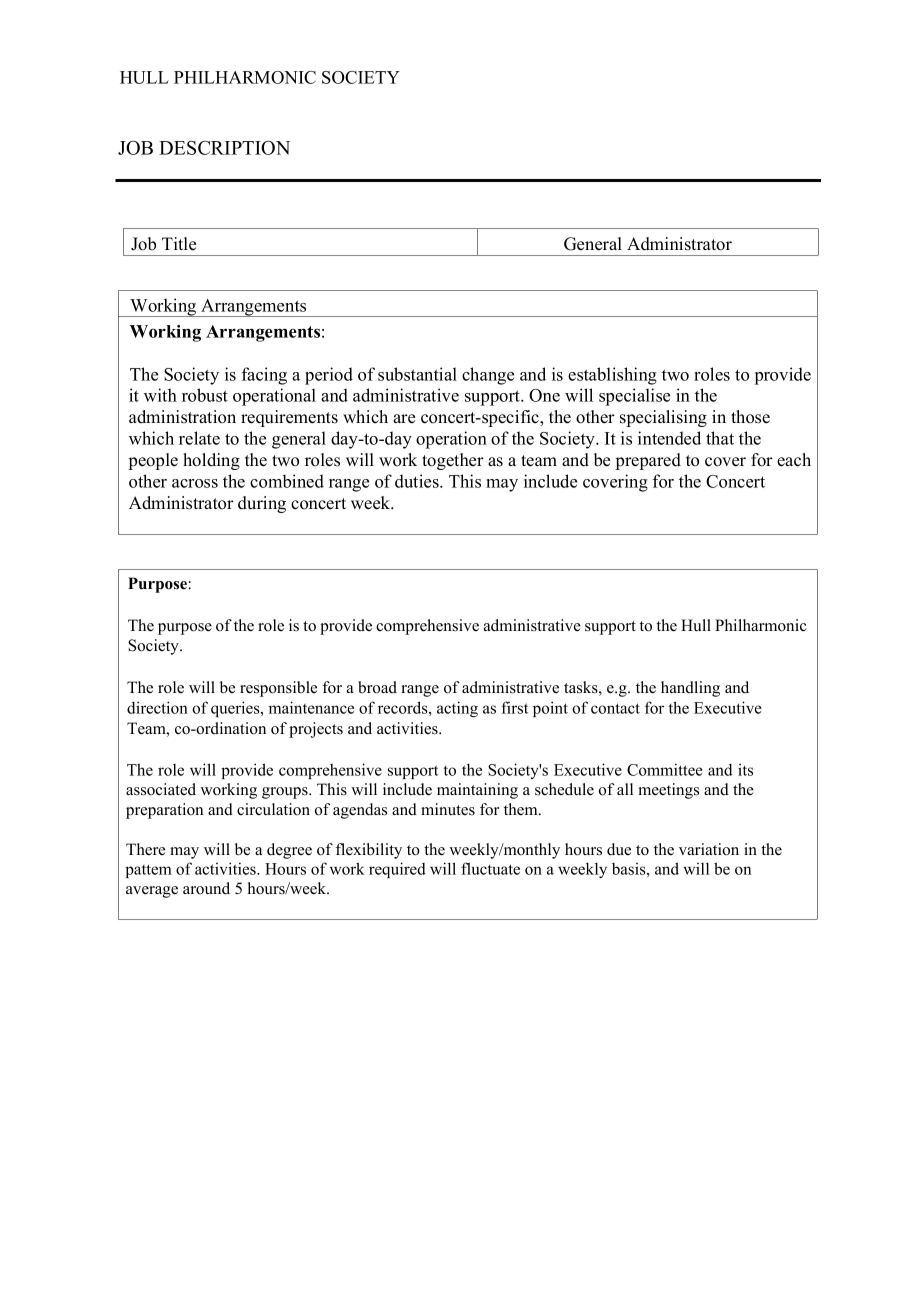 This image has width=924, height=1307. Describe the element at coordinates (490, 868) in the image. I see `fluctuate` at that location.
